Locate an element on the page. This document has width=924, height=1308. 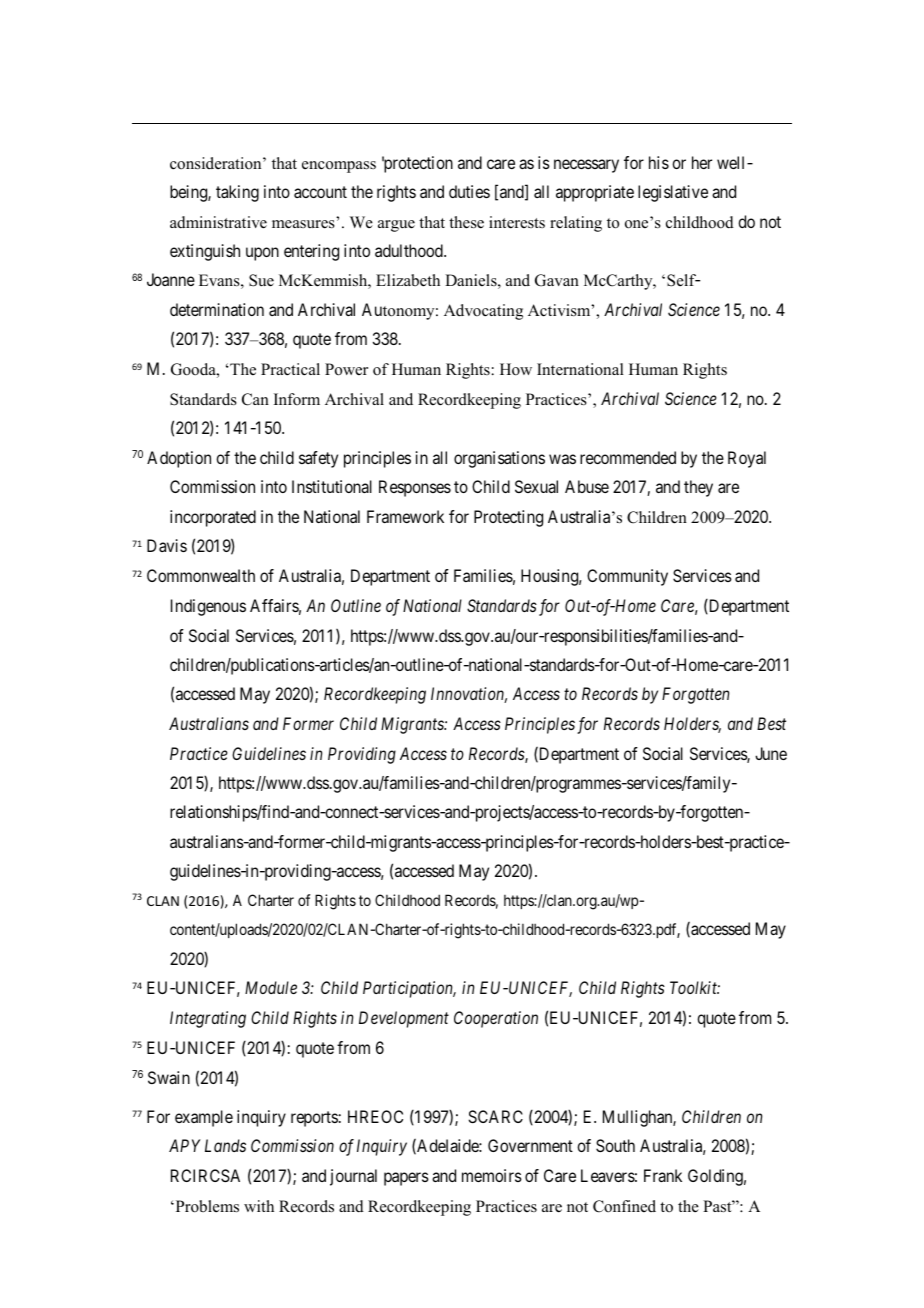
Protecting is located at coordinates (508, 518).
